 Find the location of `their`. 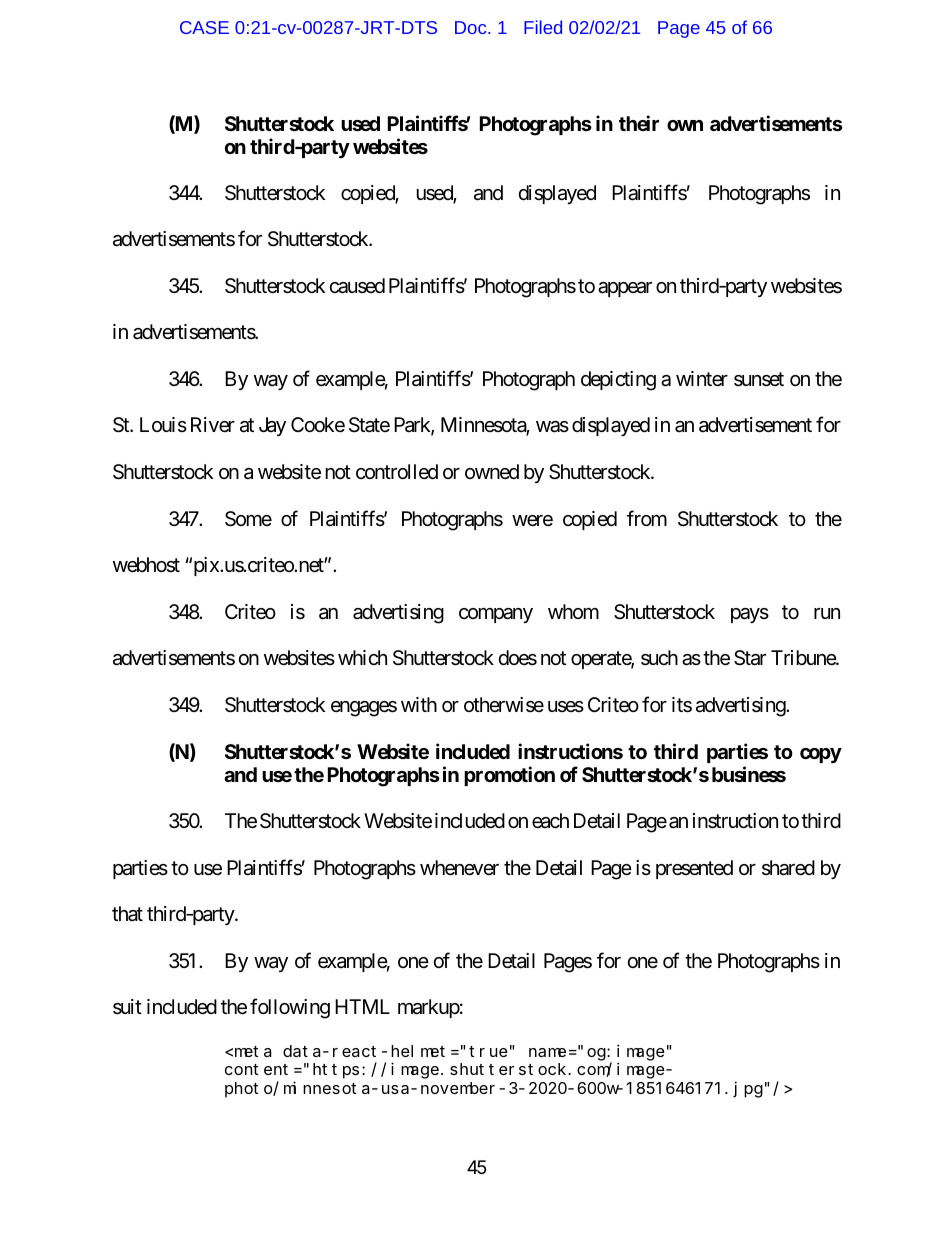

their is located at coordinates (639, 123).
